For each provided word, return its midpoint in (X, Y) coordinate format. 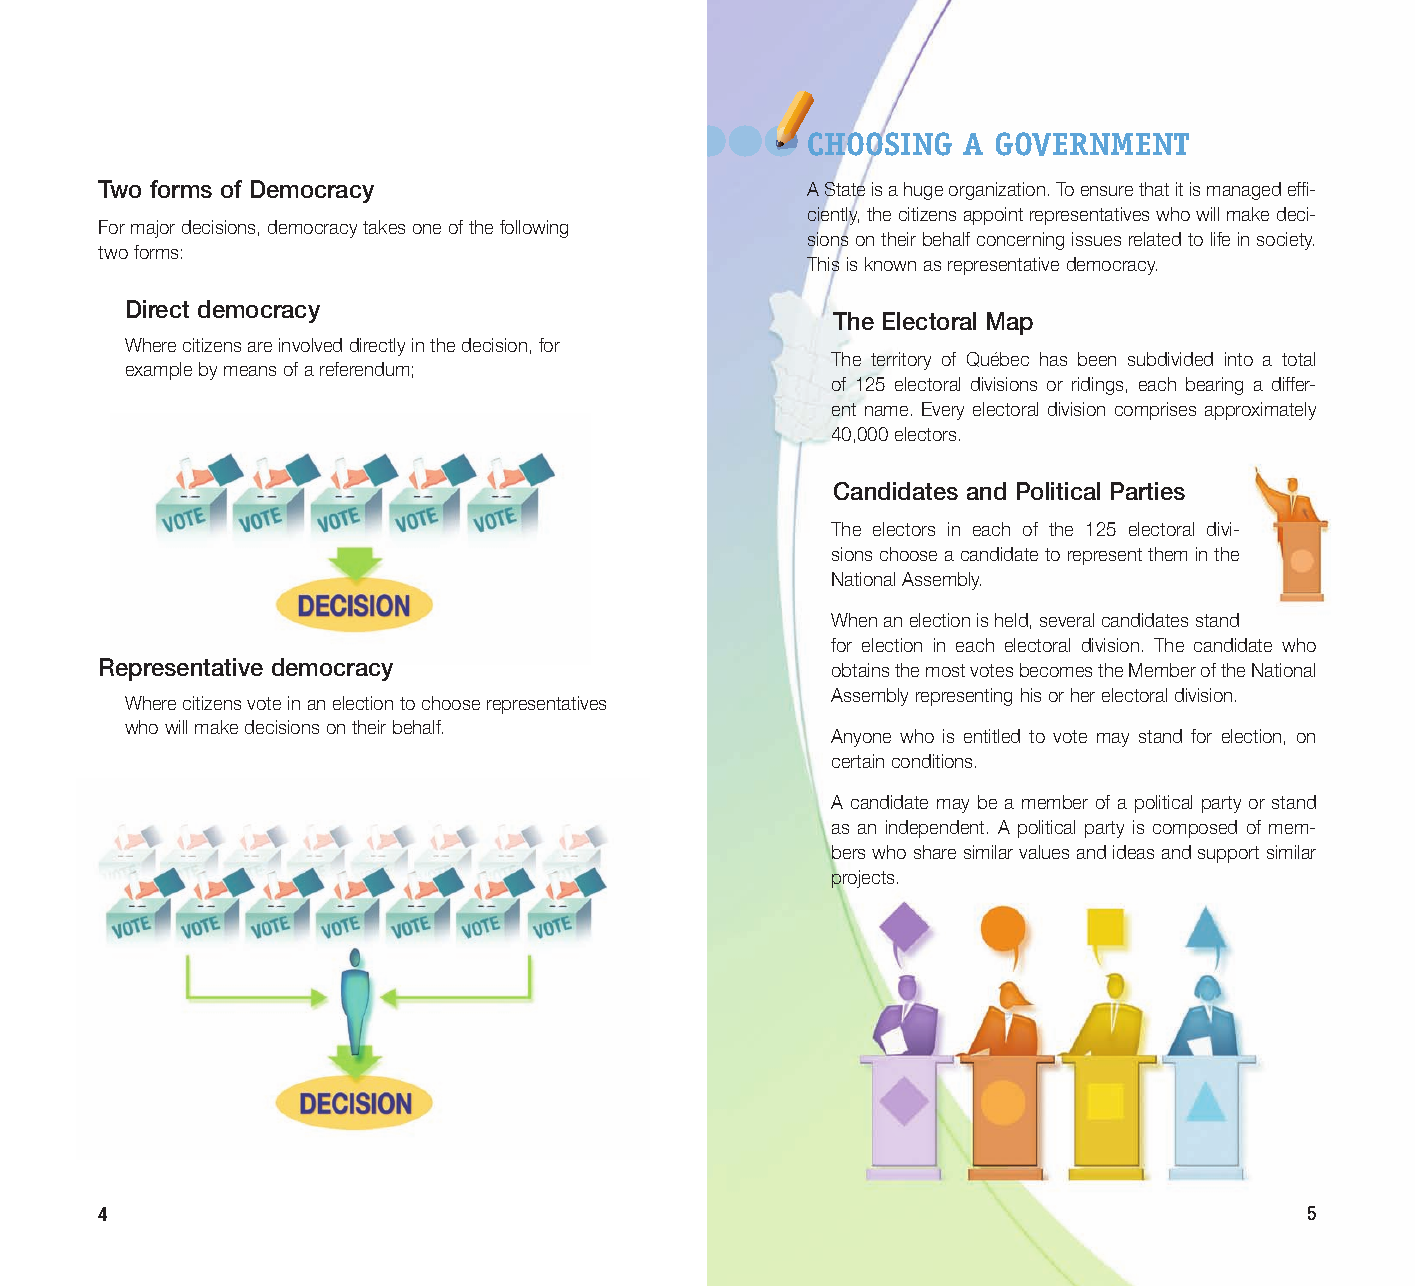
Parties (1148, 491)
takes (384, 227)
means (250, 371)
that (1154, 189)
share (935, 852)
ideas (1133, 852)
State (845, 190)
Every (943, 411)
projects (862, 879)
